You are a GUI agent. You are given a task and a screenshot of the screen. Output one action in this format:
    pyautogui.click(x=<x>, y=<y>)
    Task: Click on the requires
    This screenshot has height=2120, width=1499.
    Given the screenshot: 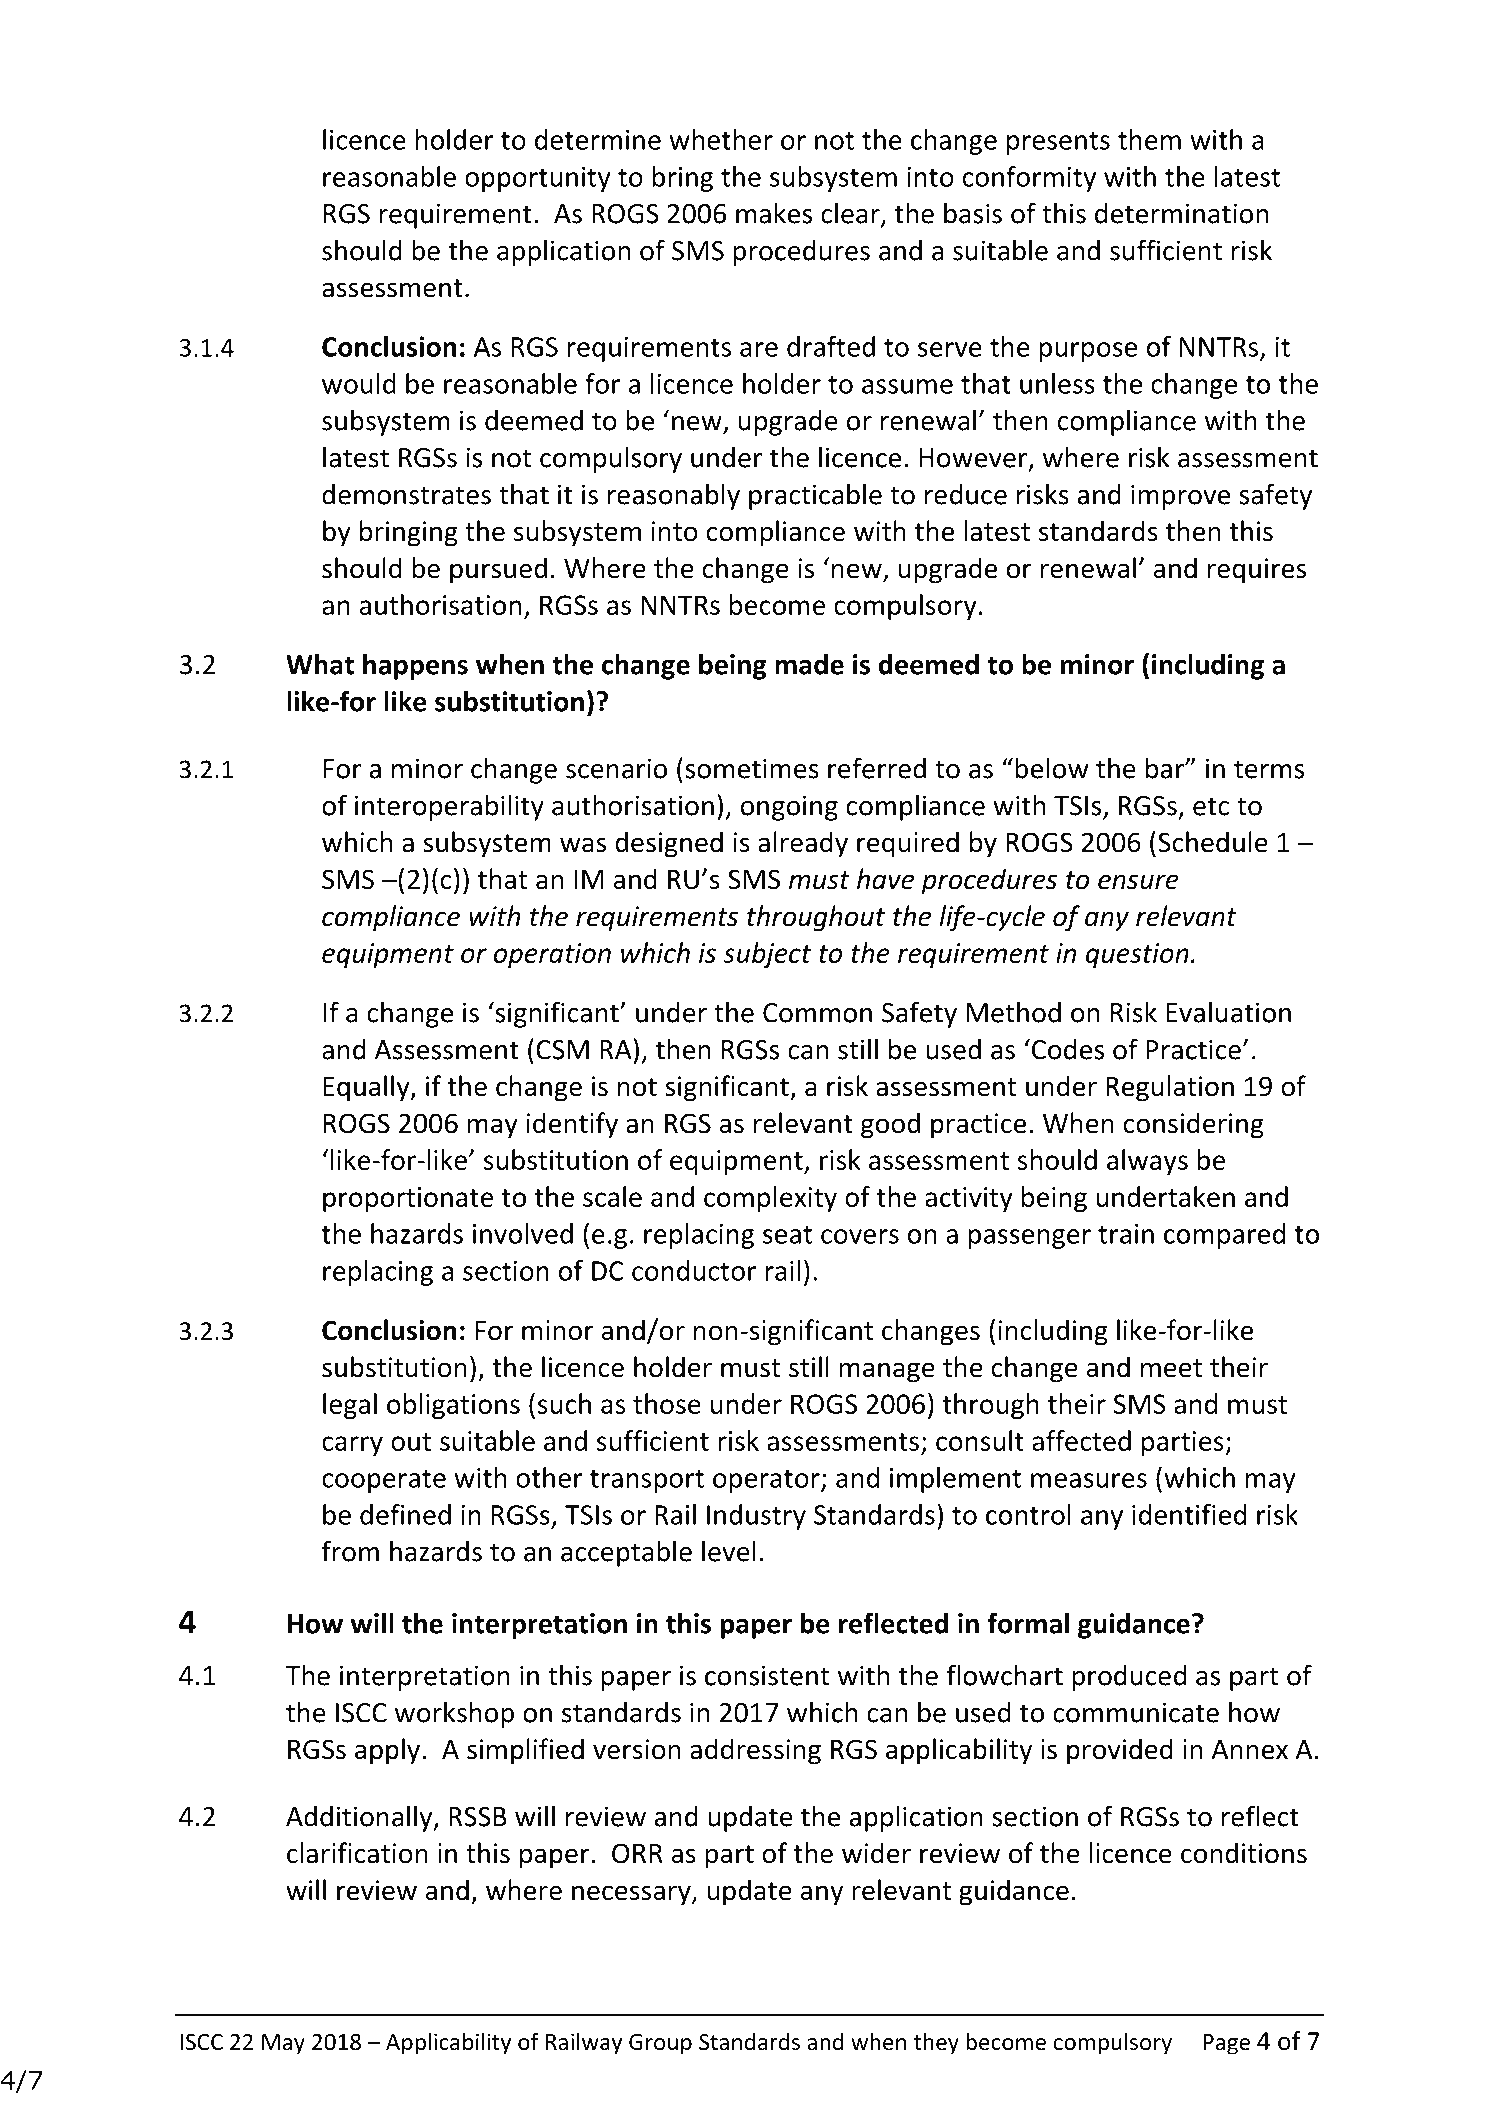 What is the action you would take?
    pyautogui.click(x=1257, y=571)
